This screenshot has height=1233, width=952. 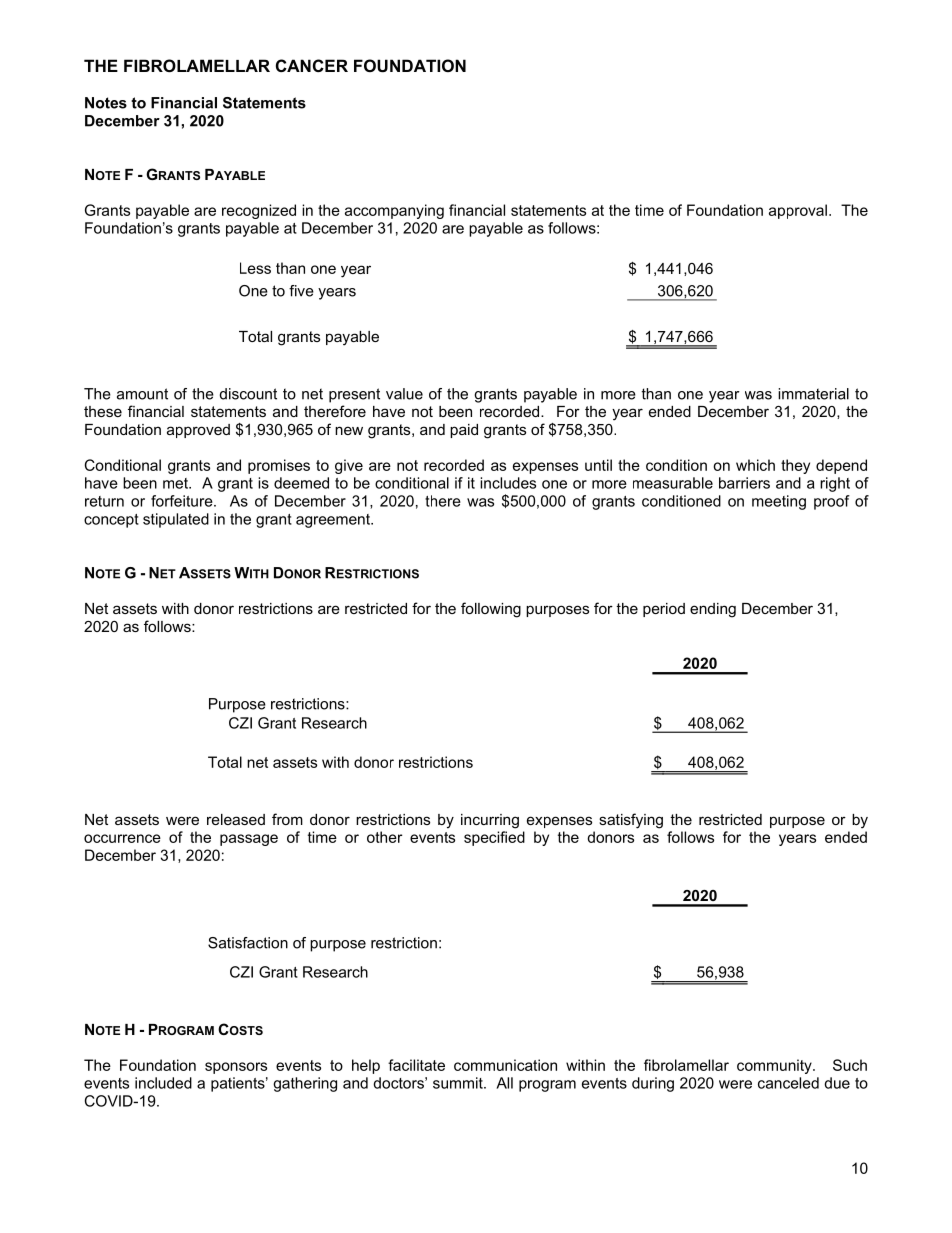 What do you see at coordinates (491, 610) in the screenshot?
I see `following` at bounding box center [491, 610].
